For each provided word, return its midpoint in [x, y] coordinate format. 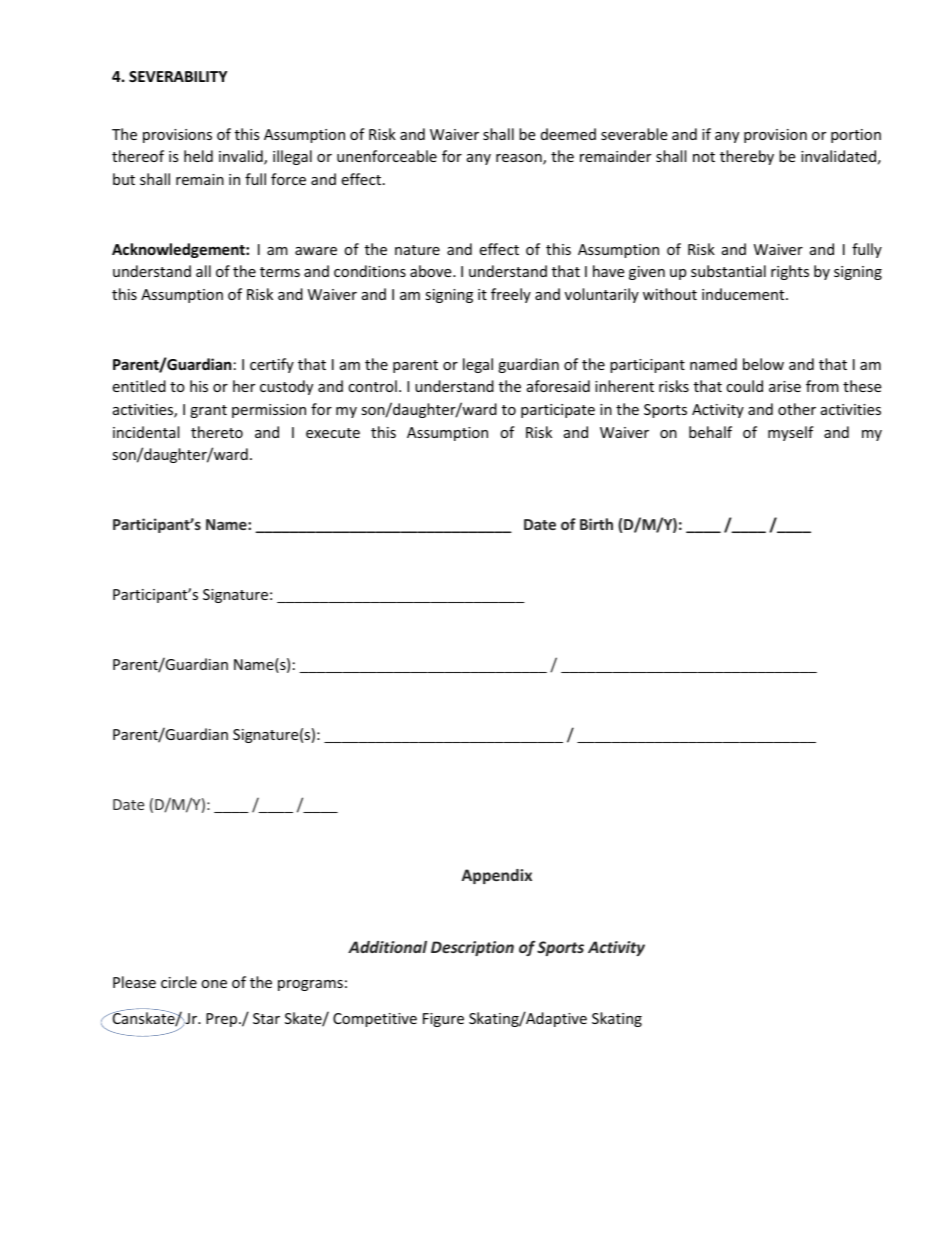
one [214, 984]
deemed [568, 134]
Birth [596, 524]
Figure [443, 1020]
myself [791, 433]
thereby [747, 157]
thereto [217, 432]
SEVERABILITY [178, 76]
